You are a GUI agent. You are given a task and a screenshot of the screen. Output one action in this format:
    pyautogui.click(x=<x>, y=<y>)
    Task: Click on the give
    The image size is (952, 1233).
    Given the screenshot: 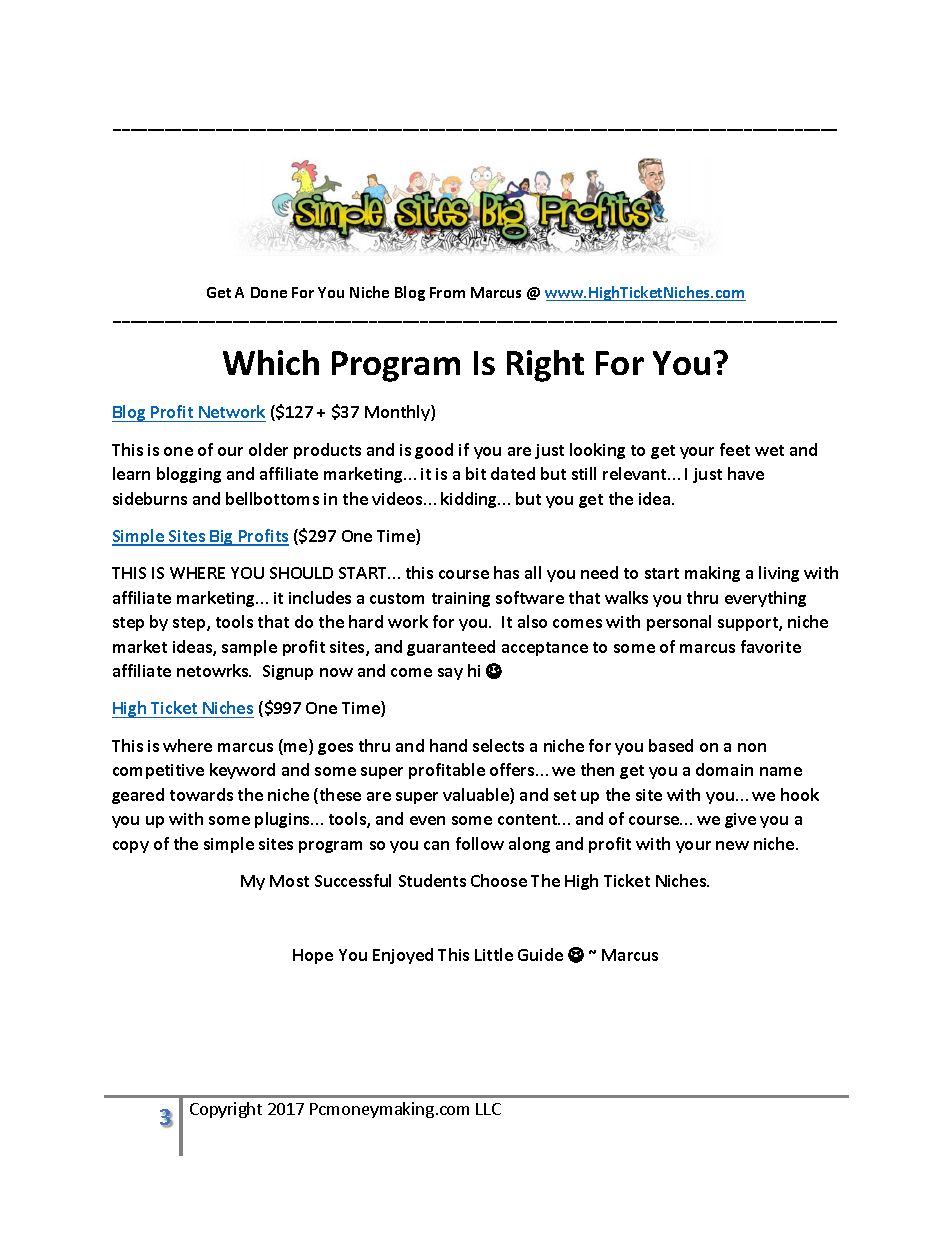 What is the action you would take?
    pyautogui.click(x=740, y=820)
